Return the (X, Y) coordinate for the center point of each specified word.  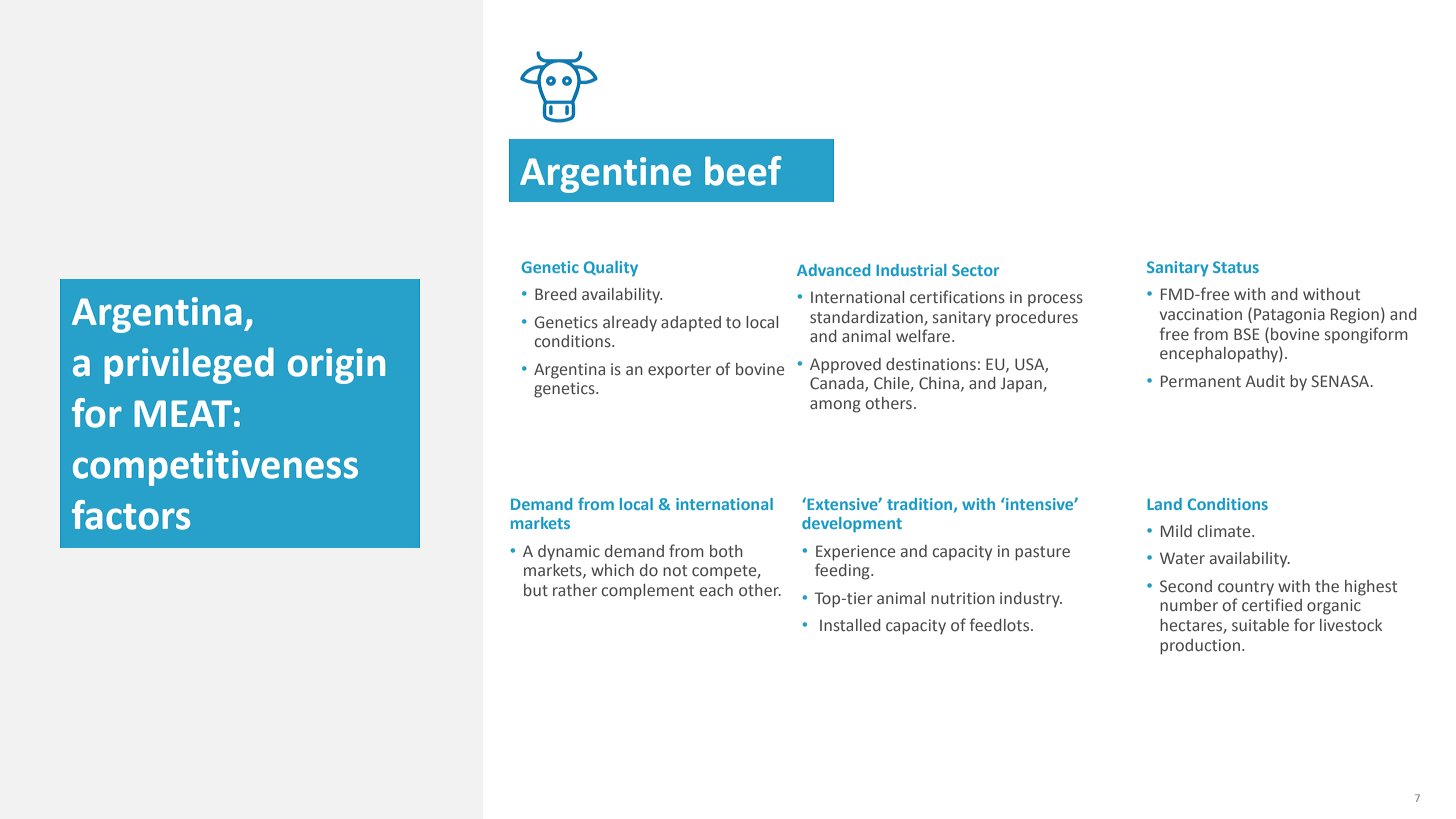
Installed (850, 625)
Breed (556, 294)
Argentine (605, 175)
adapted (691, 324)
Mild (1176, 531)
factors (131, 515)
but (536, 590)
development (852, 525)
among (835, 406)
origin (336, 366)
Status (1236, 267)
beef (743, 171)
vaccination (1201, 314)
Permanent (1201, 381)
